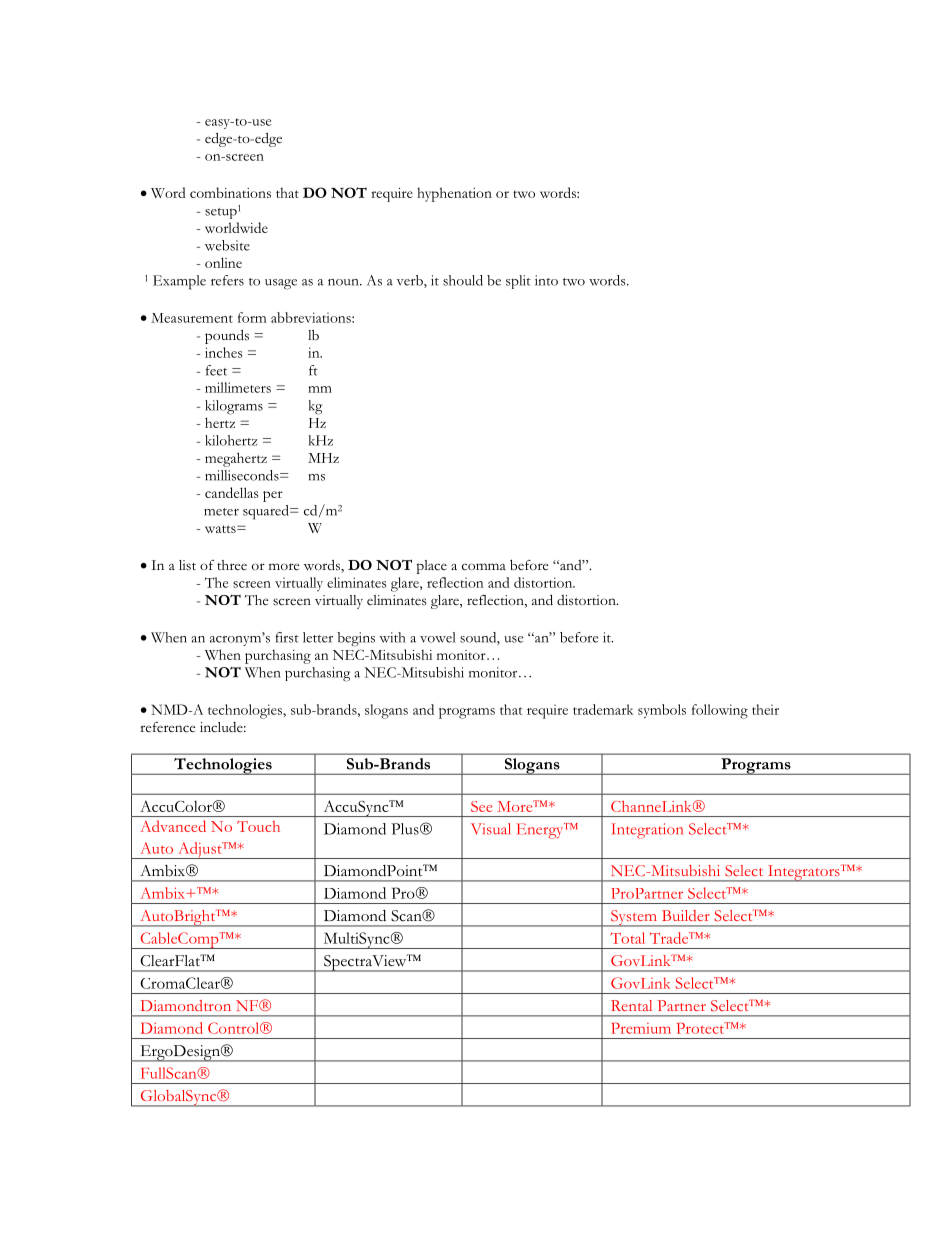 The image size is (952, 1233). What do you see at coordinates (438, 637) in the screenshot?
I see `vowel` at bounding box center [438, 637].
